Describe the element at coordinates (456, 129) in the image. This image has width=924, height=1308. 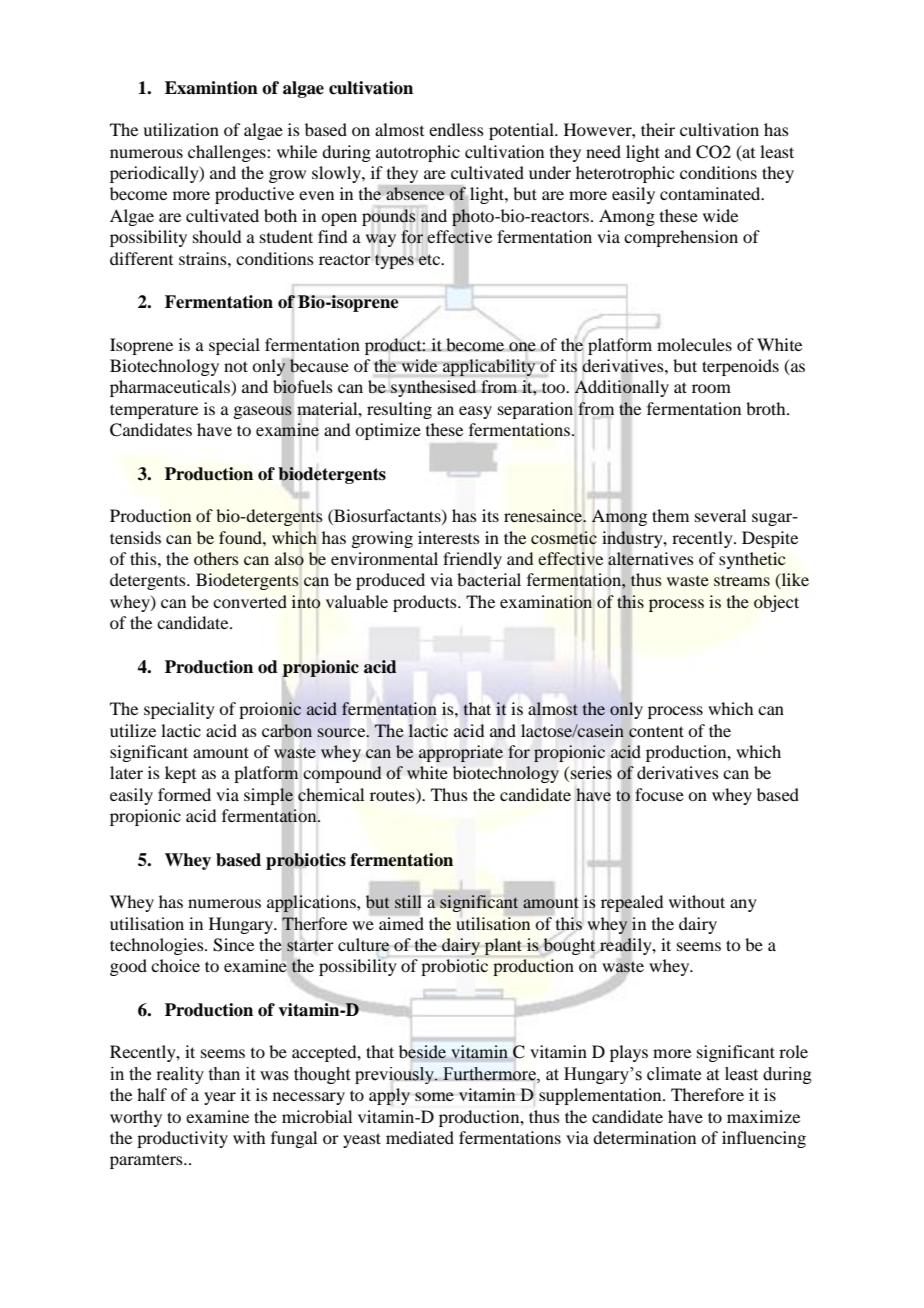
I see `endless` at that location.
